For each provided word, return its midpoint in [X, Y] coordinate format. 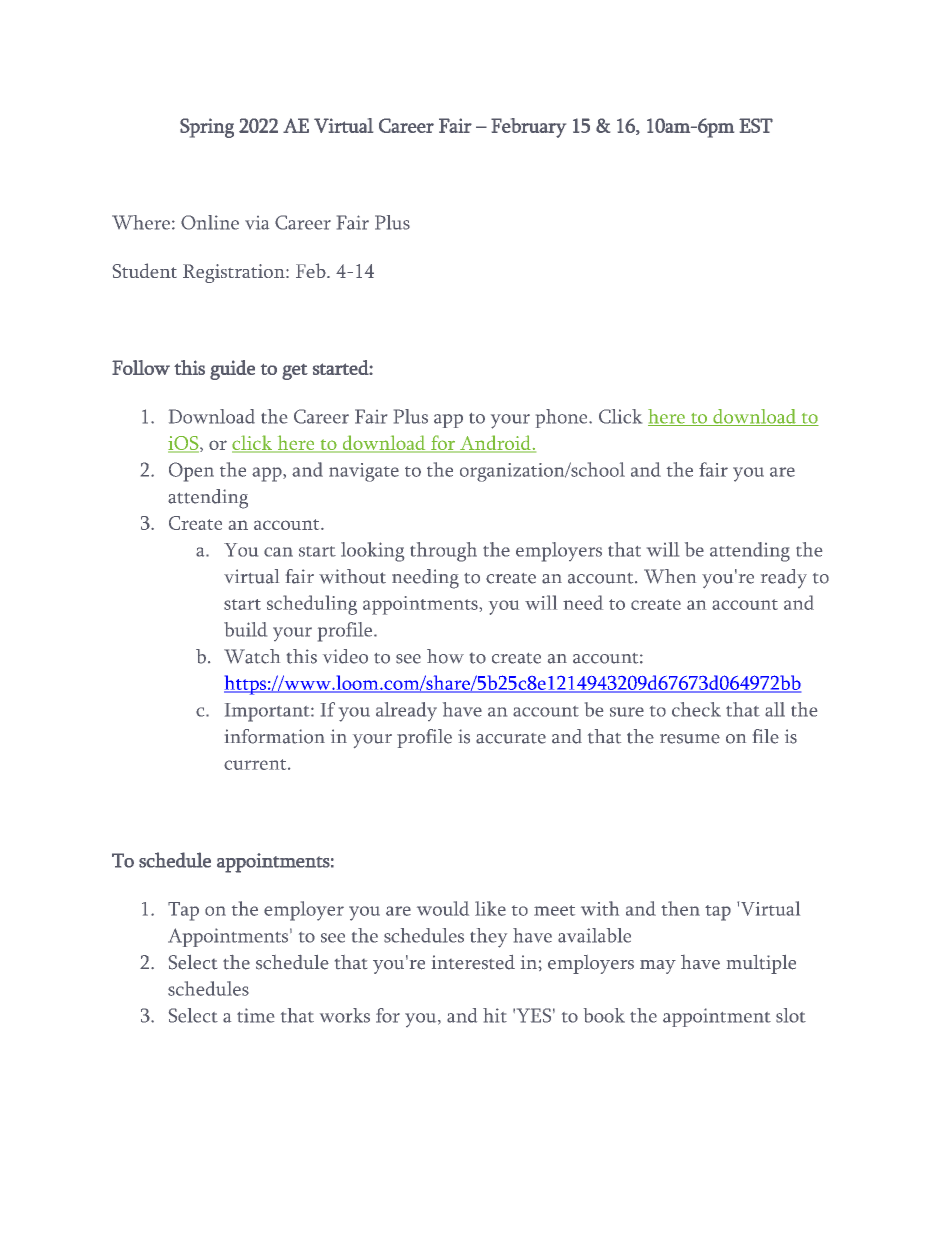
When [670, 576]
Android [495, 443]
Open [191, 472]
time [255, 1015]
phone [563, 418]
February [528, 128]
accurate [511, 738]
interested [473, 962]
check [696, 709]
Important [268, 712]
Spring [207, 128]
